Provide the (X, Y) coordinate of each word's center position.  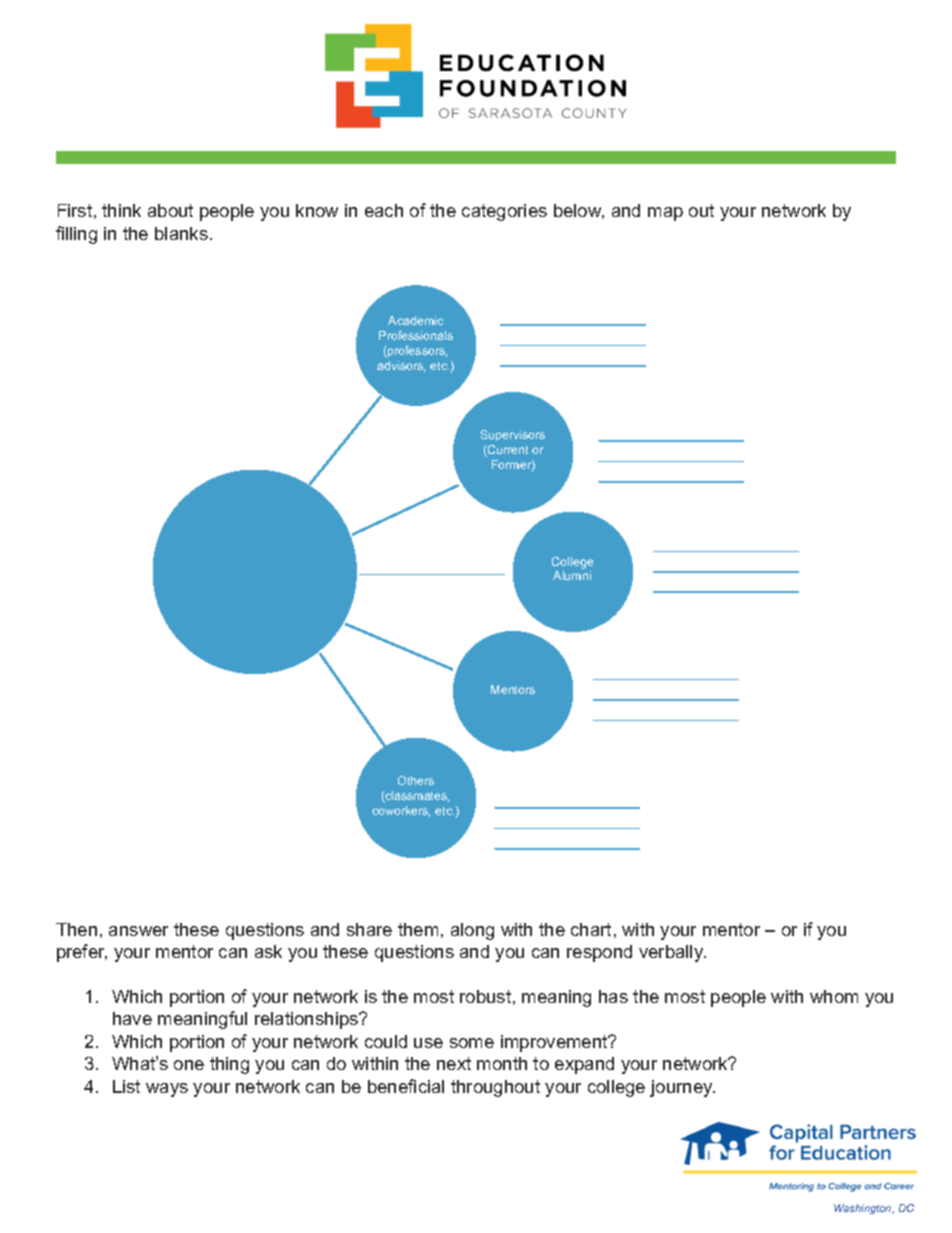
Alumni (572, 575)
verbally (672, 953)
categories (504, 212)
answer (138, 931)
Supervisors (513, 435)
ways (167, 1090)
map (665, 214)
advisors (401, 366)
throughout (495, 1088)
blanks (181, 233)
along (472, 931)
